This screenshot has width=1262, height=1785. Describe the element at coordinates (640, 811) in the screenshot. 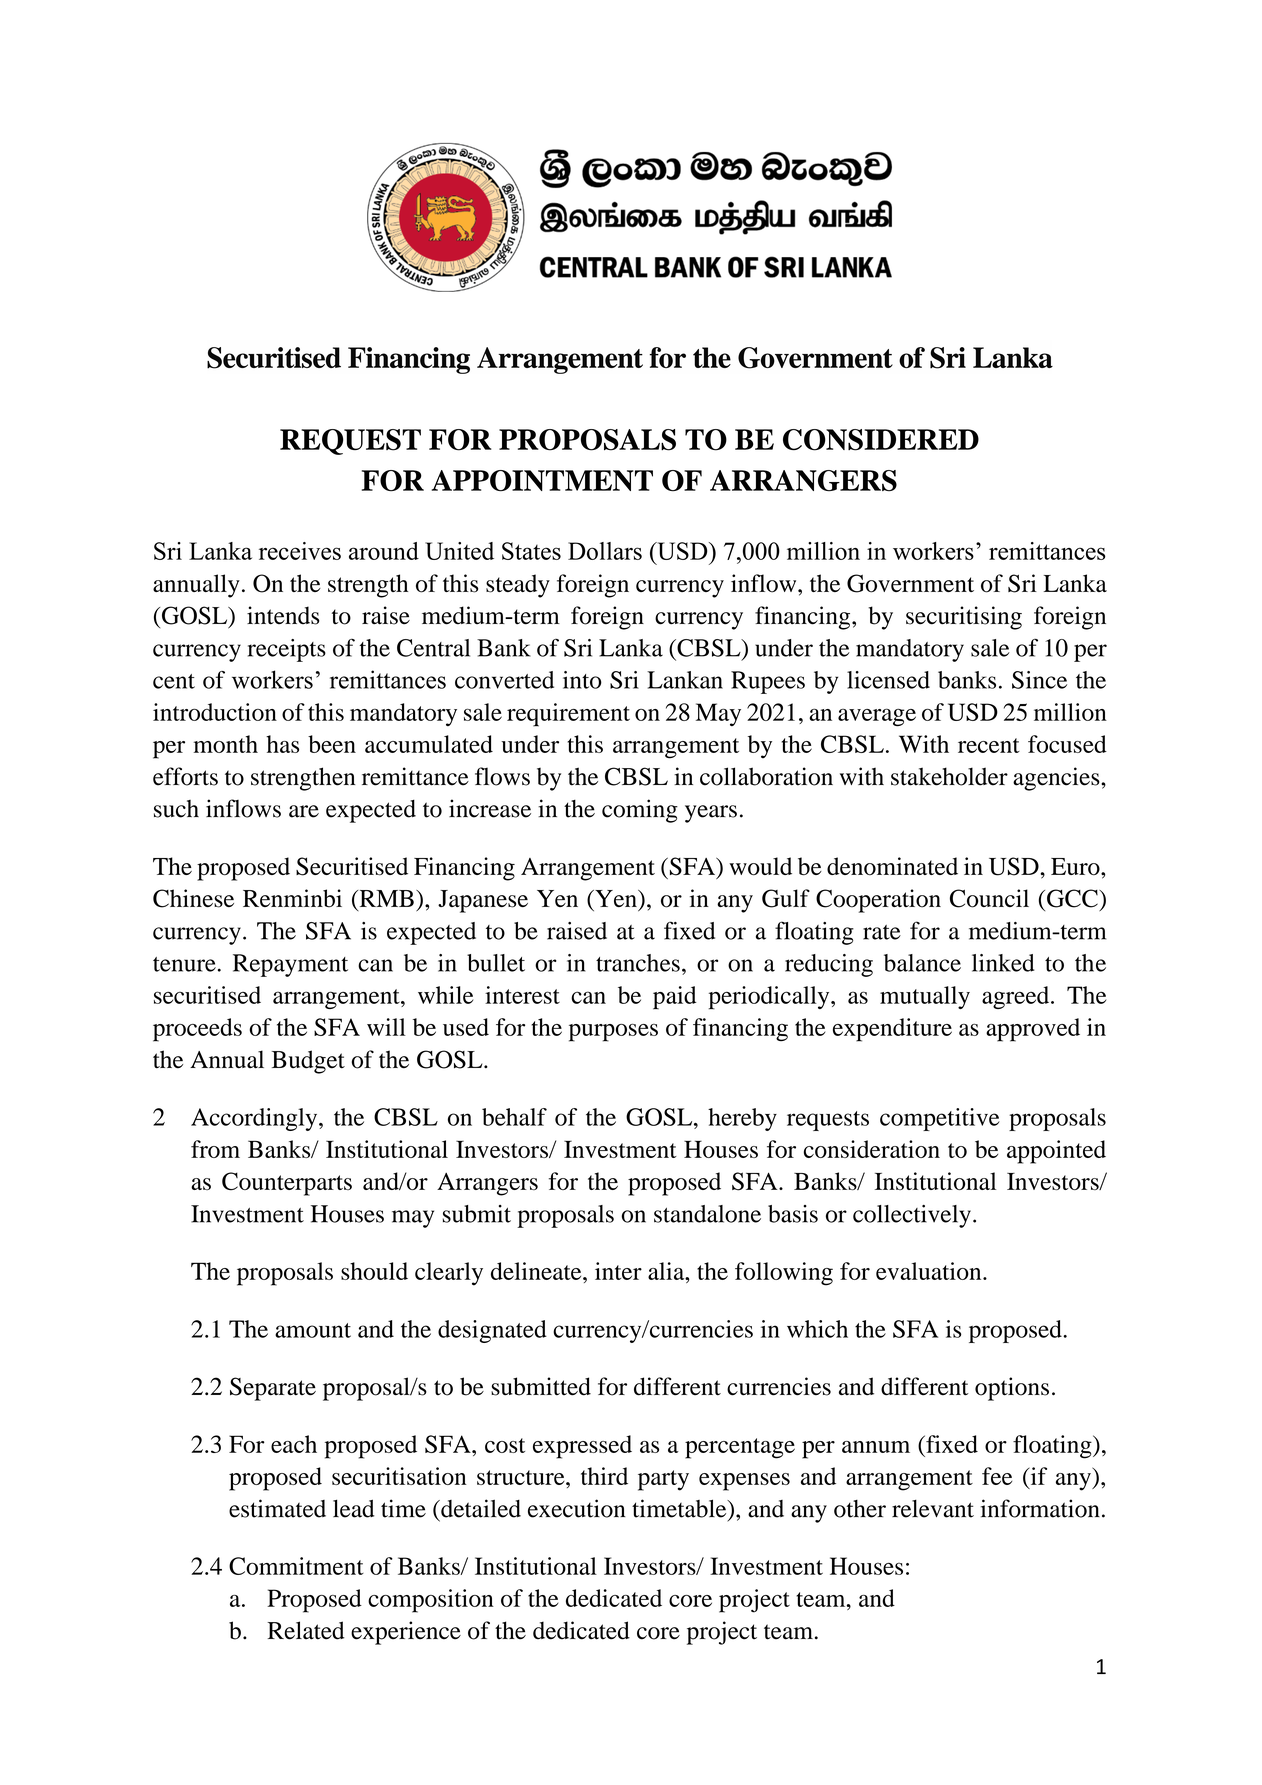

I see `coming` at that location.
